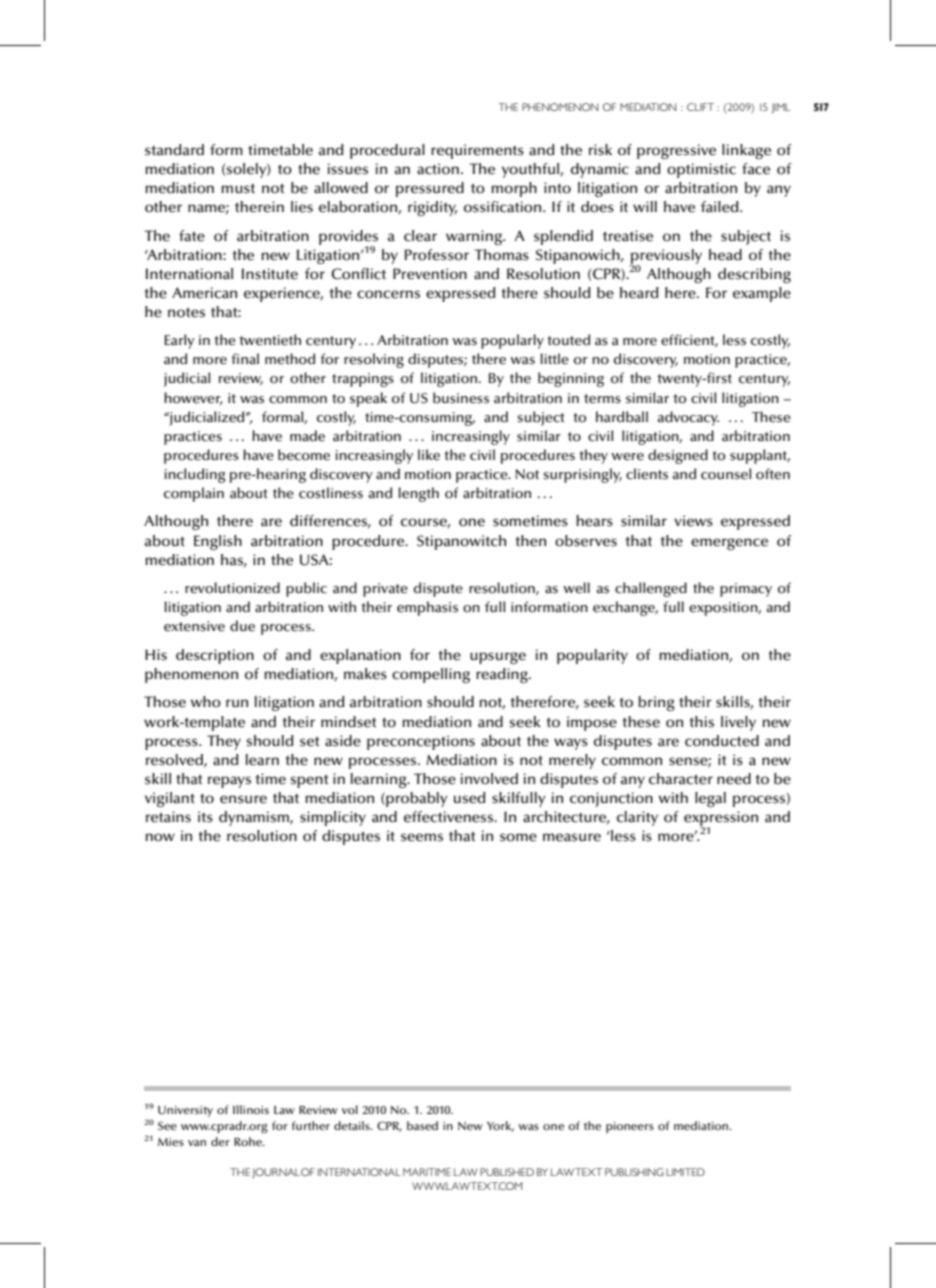 The height and width of the screenshot is (1288, 936). Describe the element at coordinates (461, 398) in the screenshot. I see `business` at that location.
